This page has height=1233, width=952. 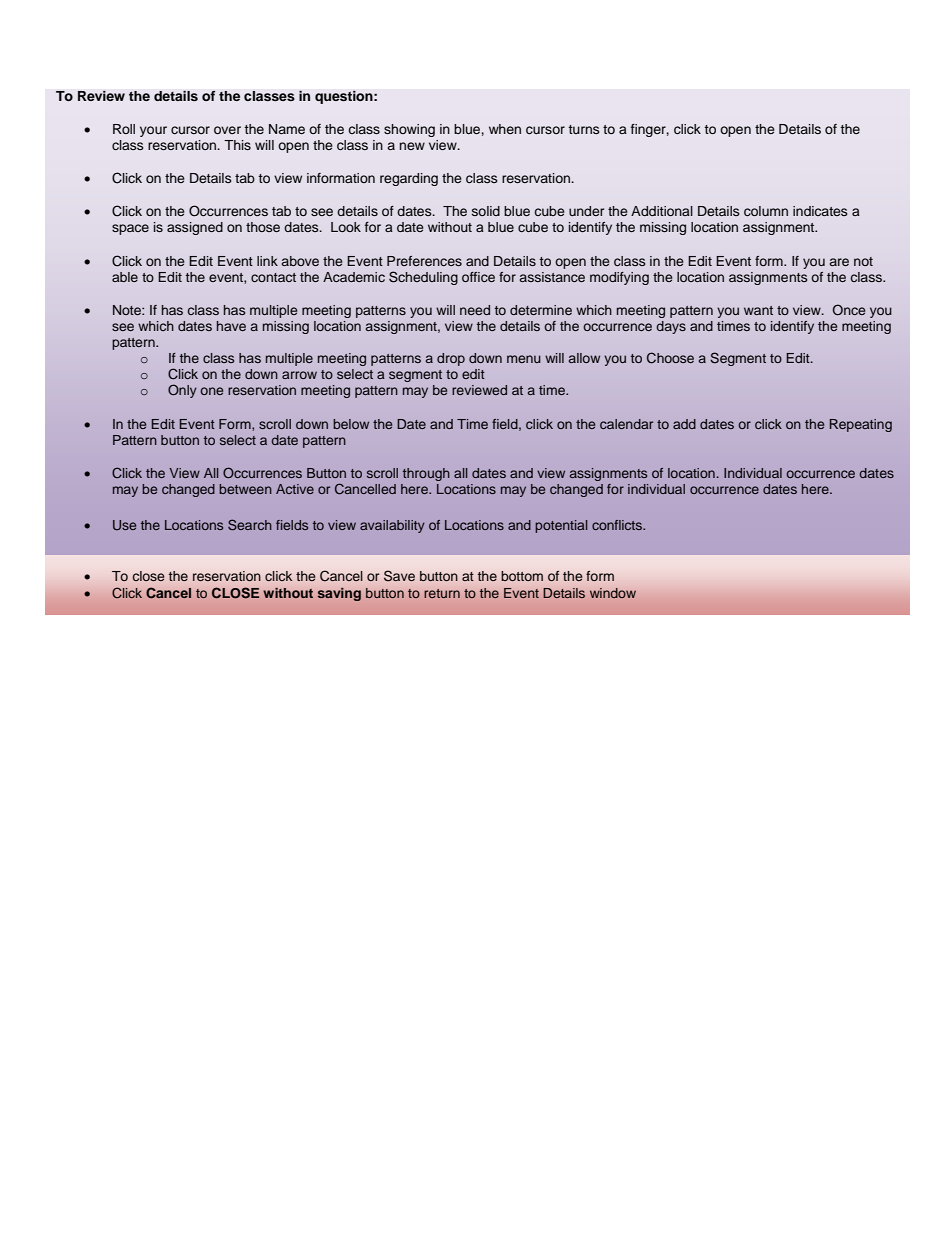 I want to click on one, so click(x=211, y=391).
